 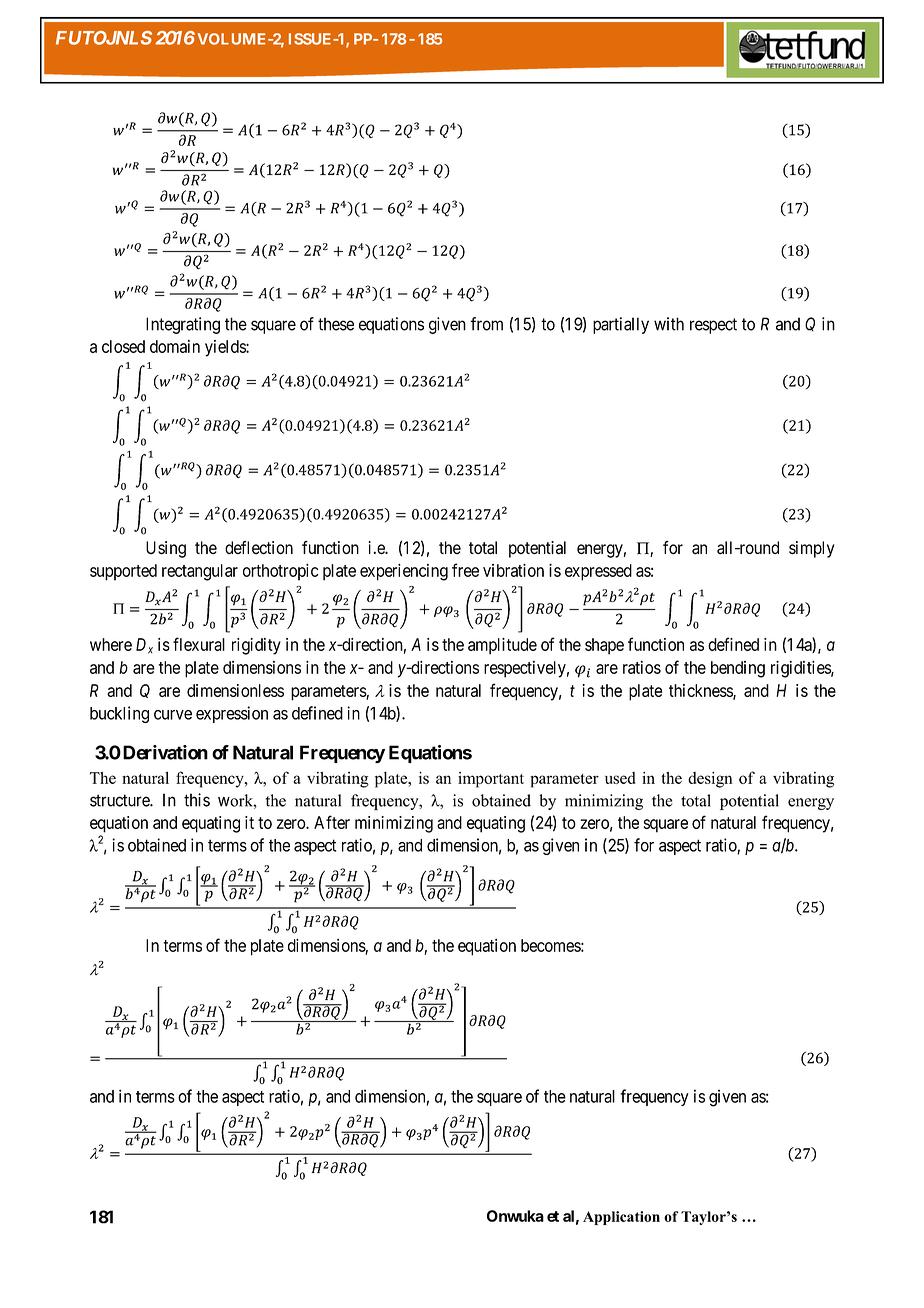 What do you see at coordinates (332, 822) in the page?
I see `After` at bounding box center [332, 822].
